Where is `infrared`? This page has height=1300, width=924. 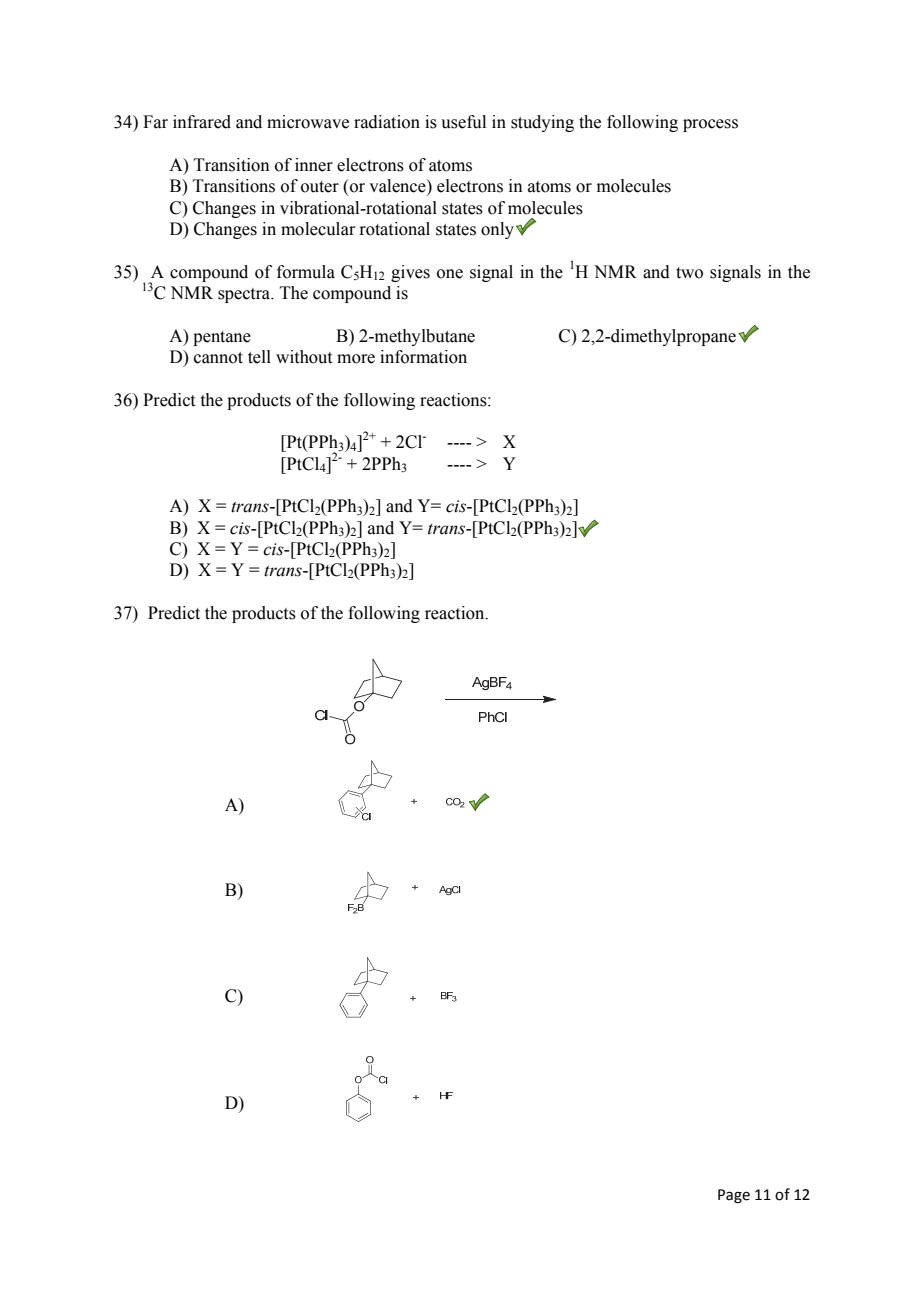 infrared is located at coordinates (202, 122).
